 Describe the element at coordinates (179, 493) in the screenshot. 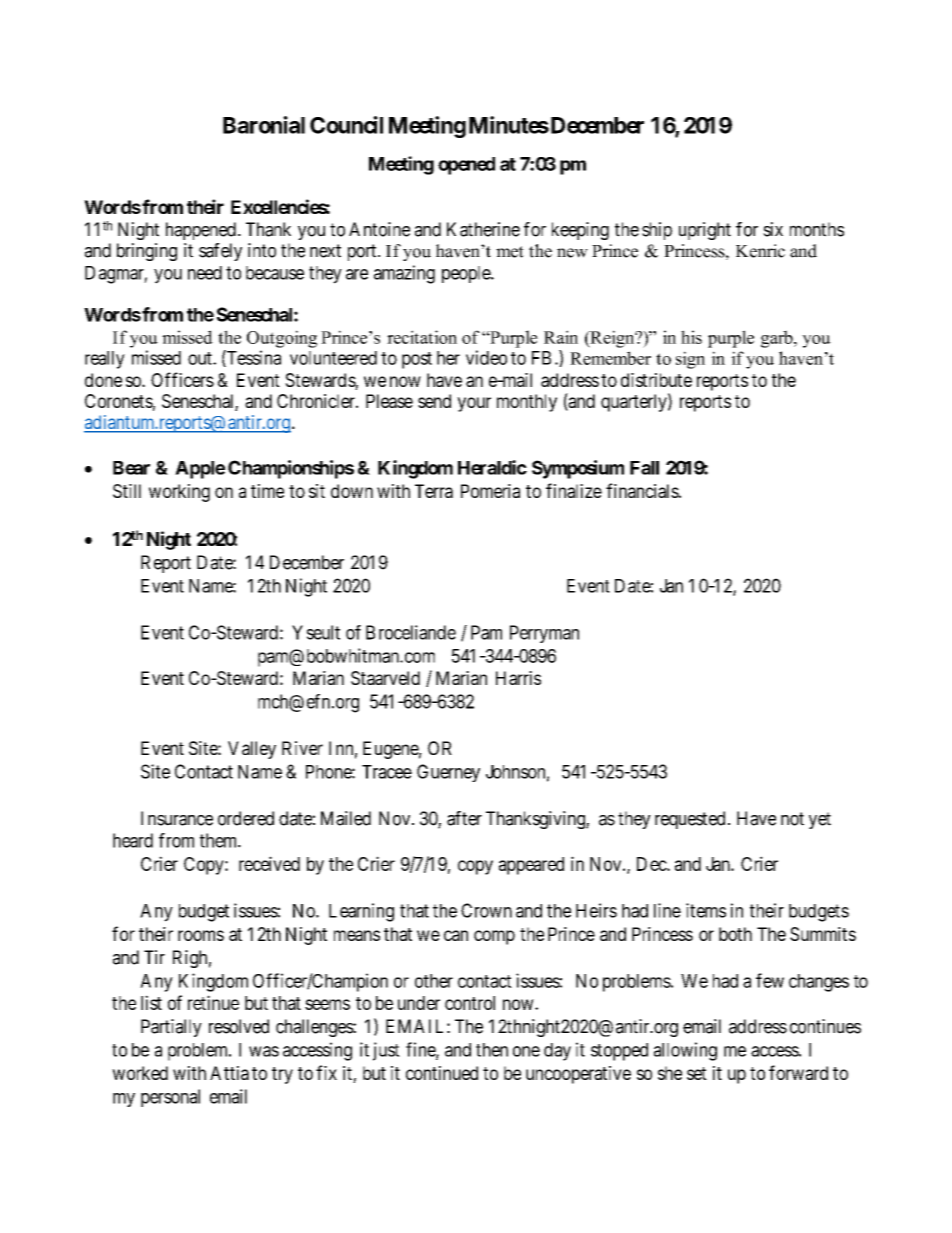

I see `working` at that location.
